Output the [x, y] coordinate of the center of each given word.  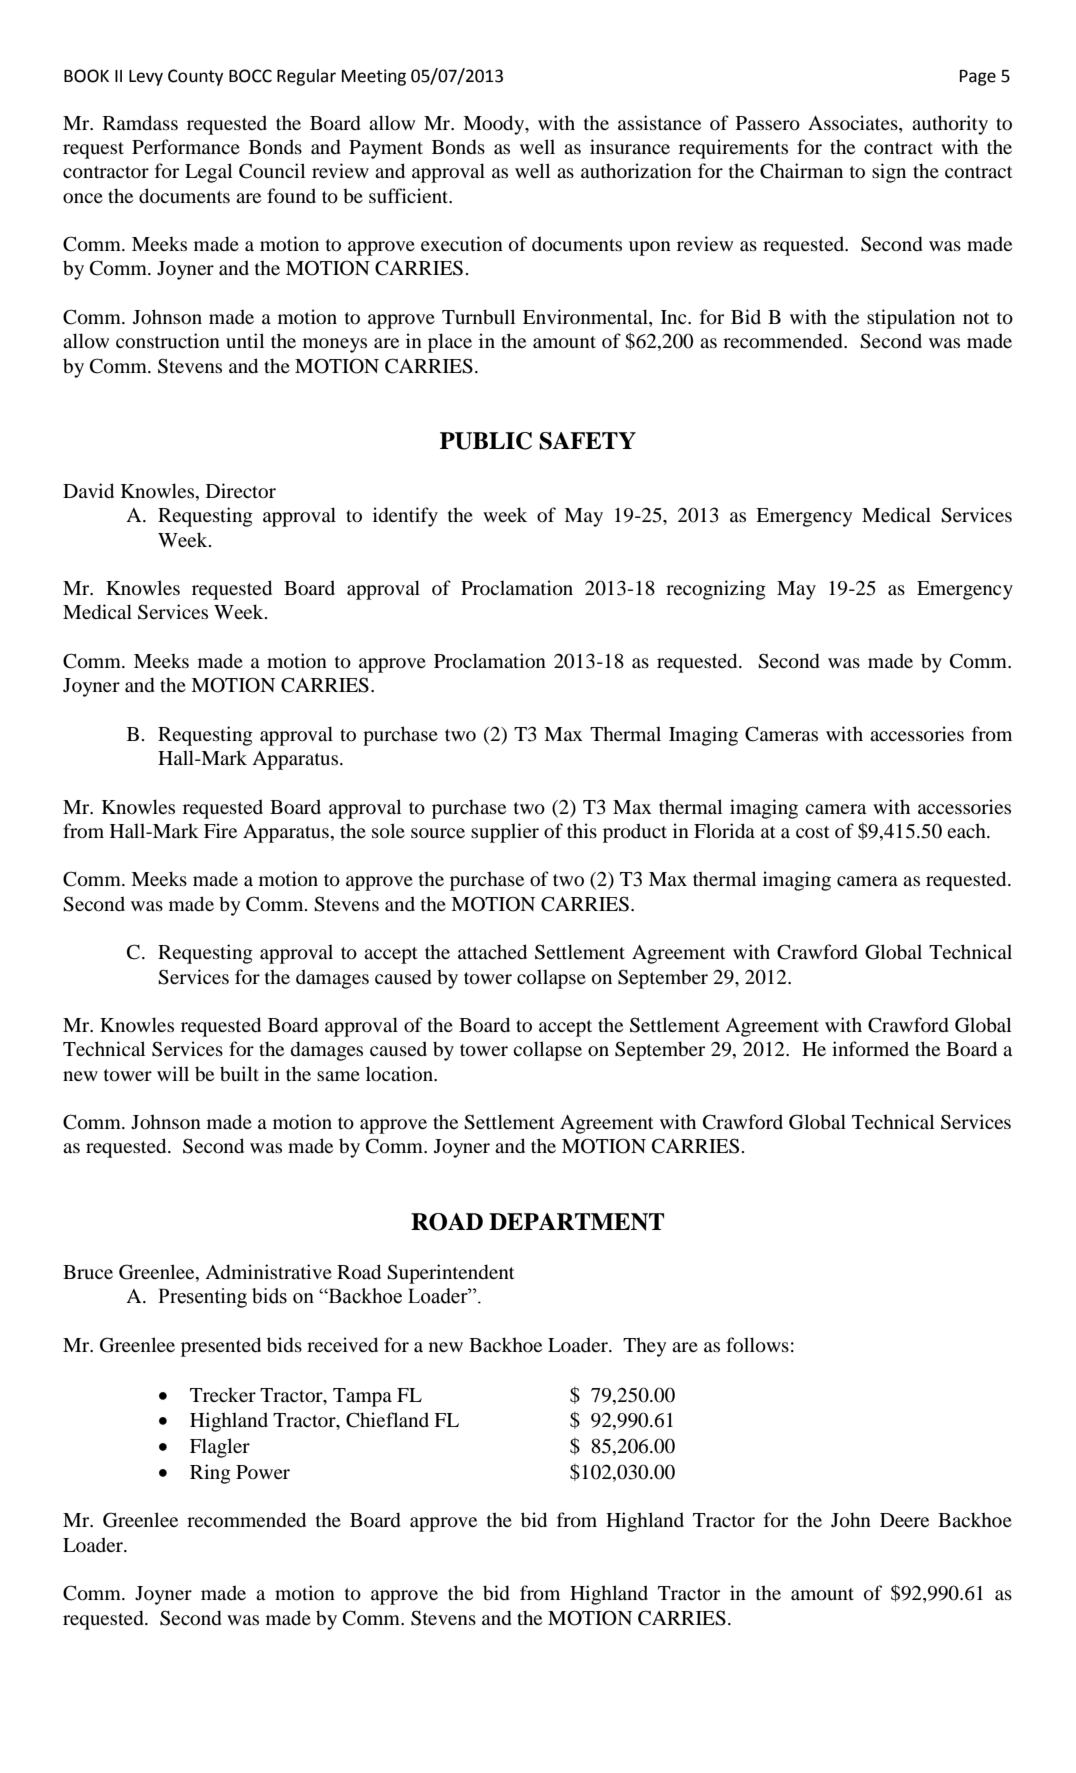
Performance [186, 147]
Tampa [362, 1397]
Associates [854, 123]
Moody [495, 125]
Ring [210, 1474]
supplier [505, 833]
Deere [904, 1520]
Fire [220, 830]
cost [813, 832]
